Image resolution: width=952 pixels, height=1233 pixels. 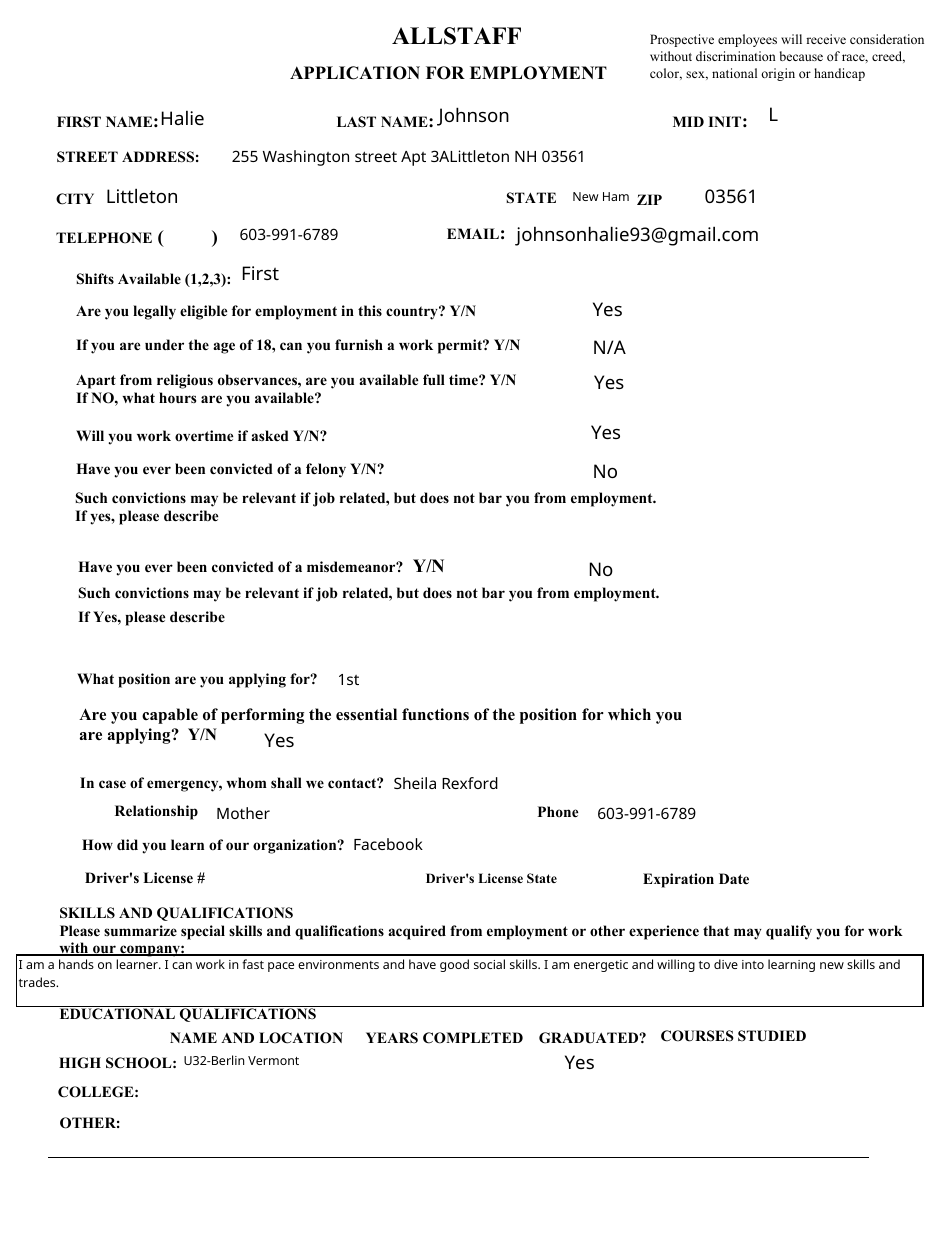 I want to click on Relationship, so click(x=156, y=812).
